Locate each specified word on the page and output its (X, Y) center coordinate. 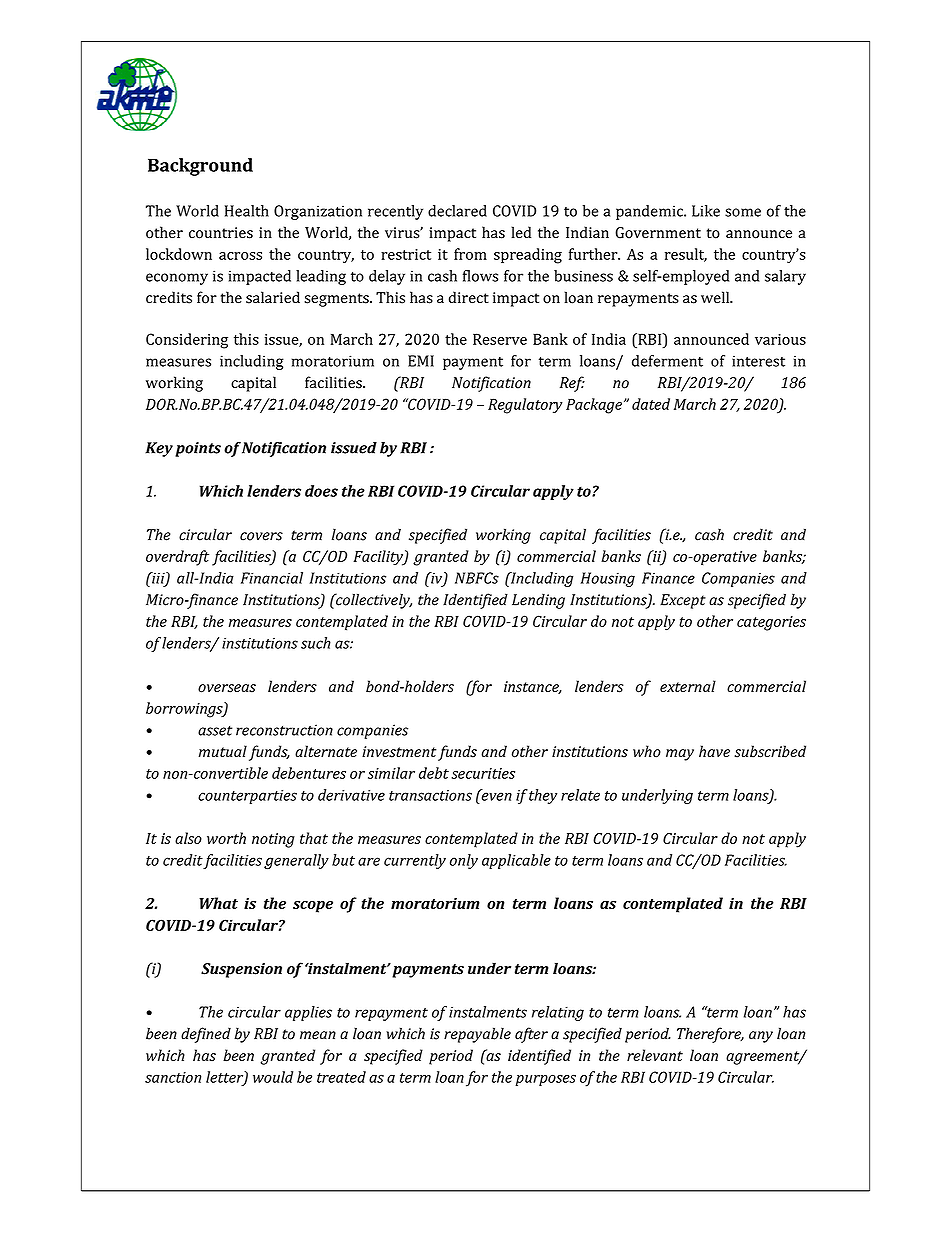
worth (226, 838)
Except (683, 601)
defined (206, 1035)
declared (457, 211)
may (680, 755)
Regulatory (525, 406)
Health (247, 211)
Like (706, 211)
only (464, 861)
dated (651, 404)
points (198, 449)
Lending (538, 601)
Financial (272, 578)
